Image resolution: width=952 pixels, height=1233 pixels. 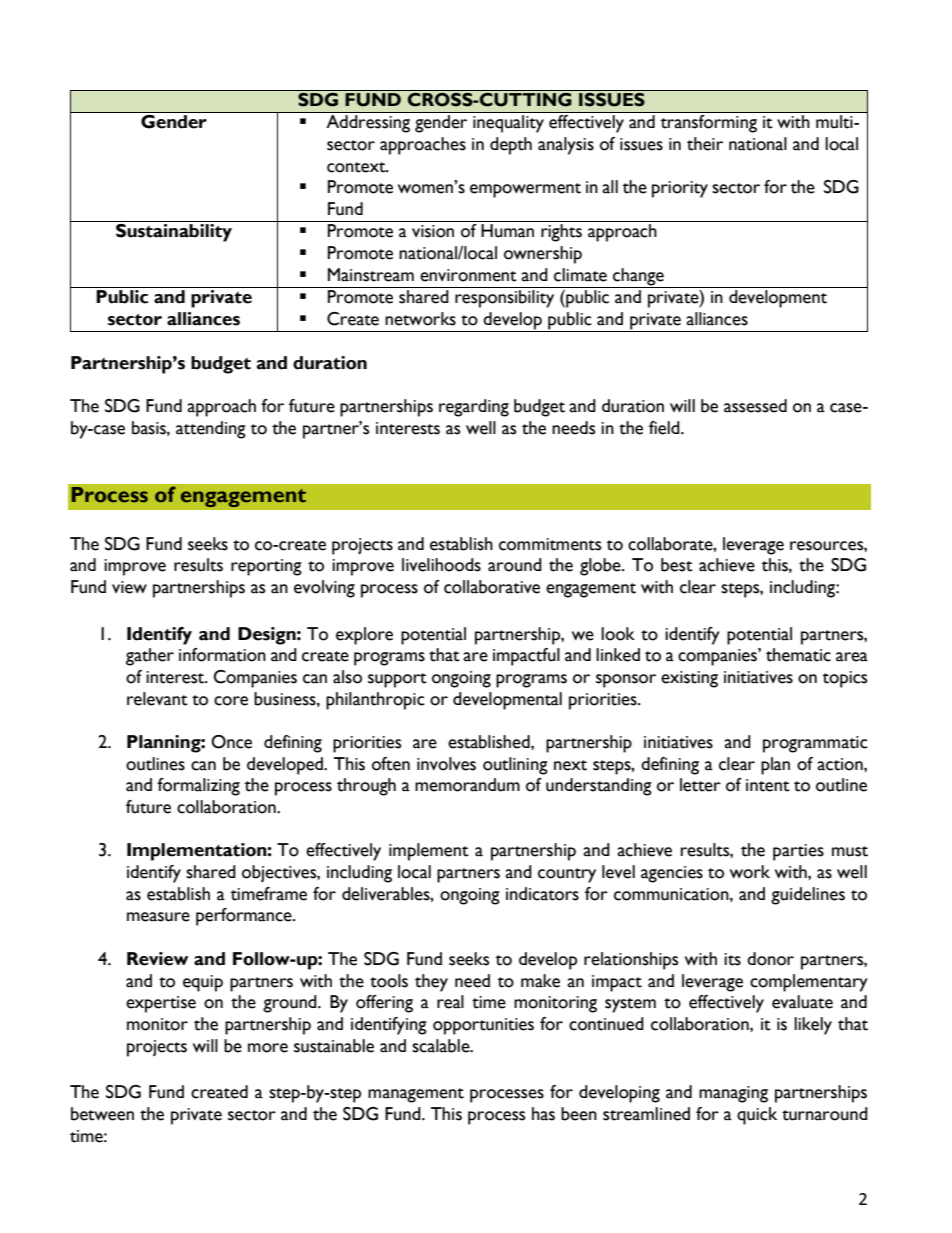 What do you see at coordinates (705, 144) in the image?
I see `their` at bounding box center [705, 144].
